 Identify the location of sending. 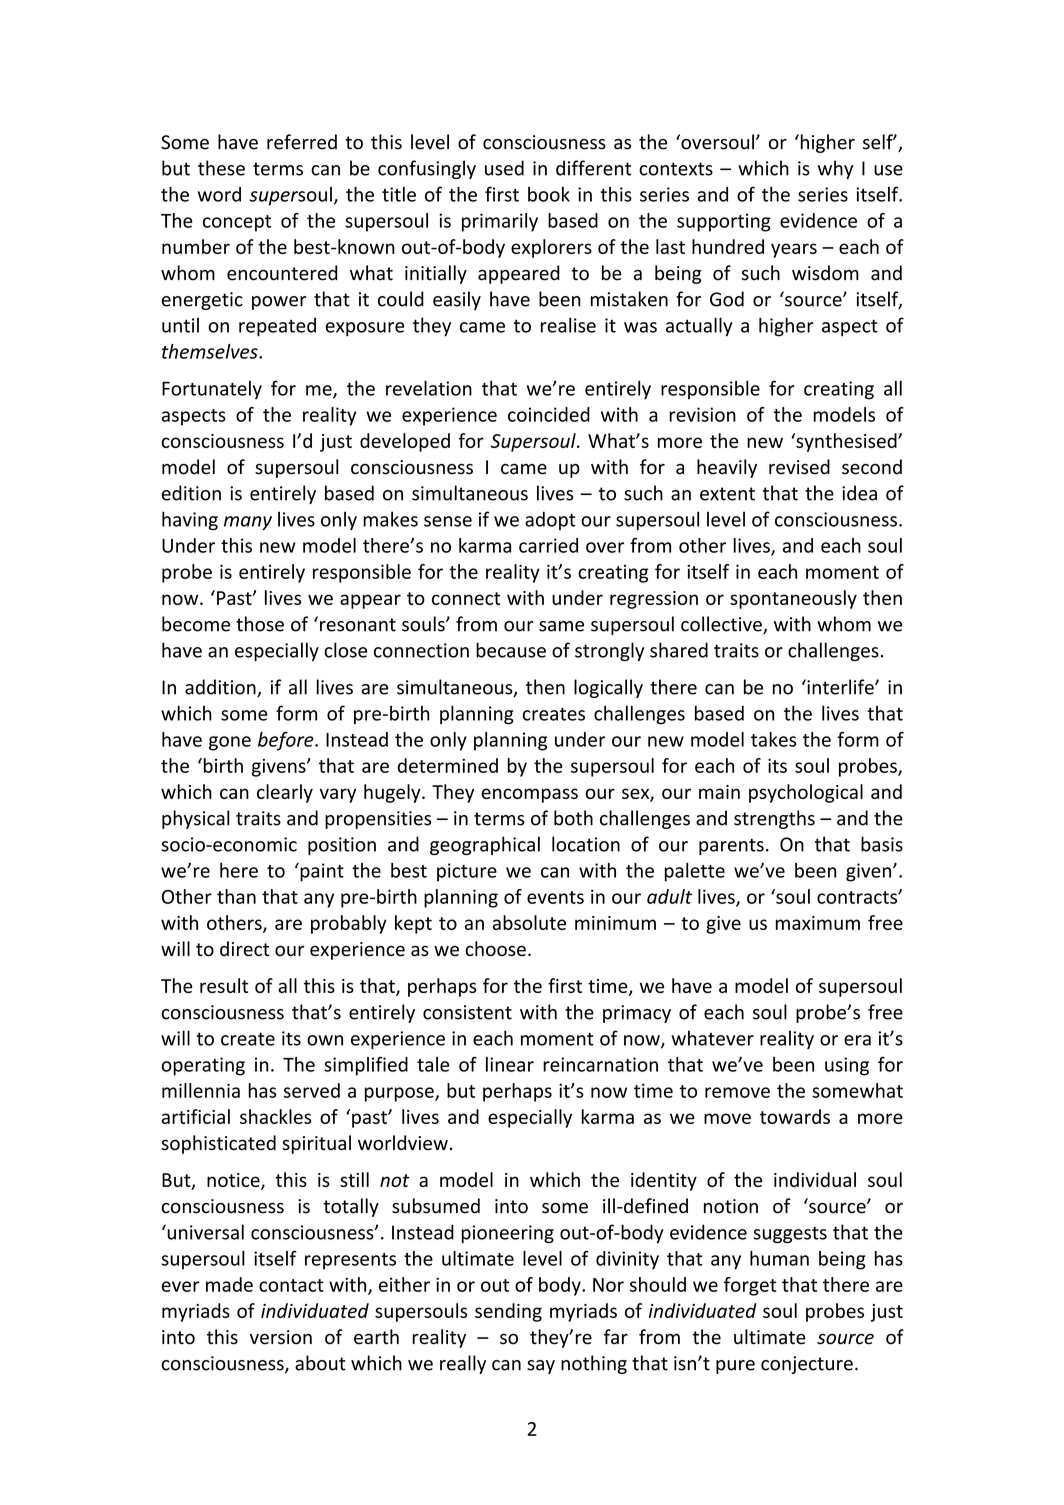
(508, 1312).
